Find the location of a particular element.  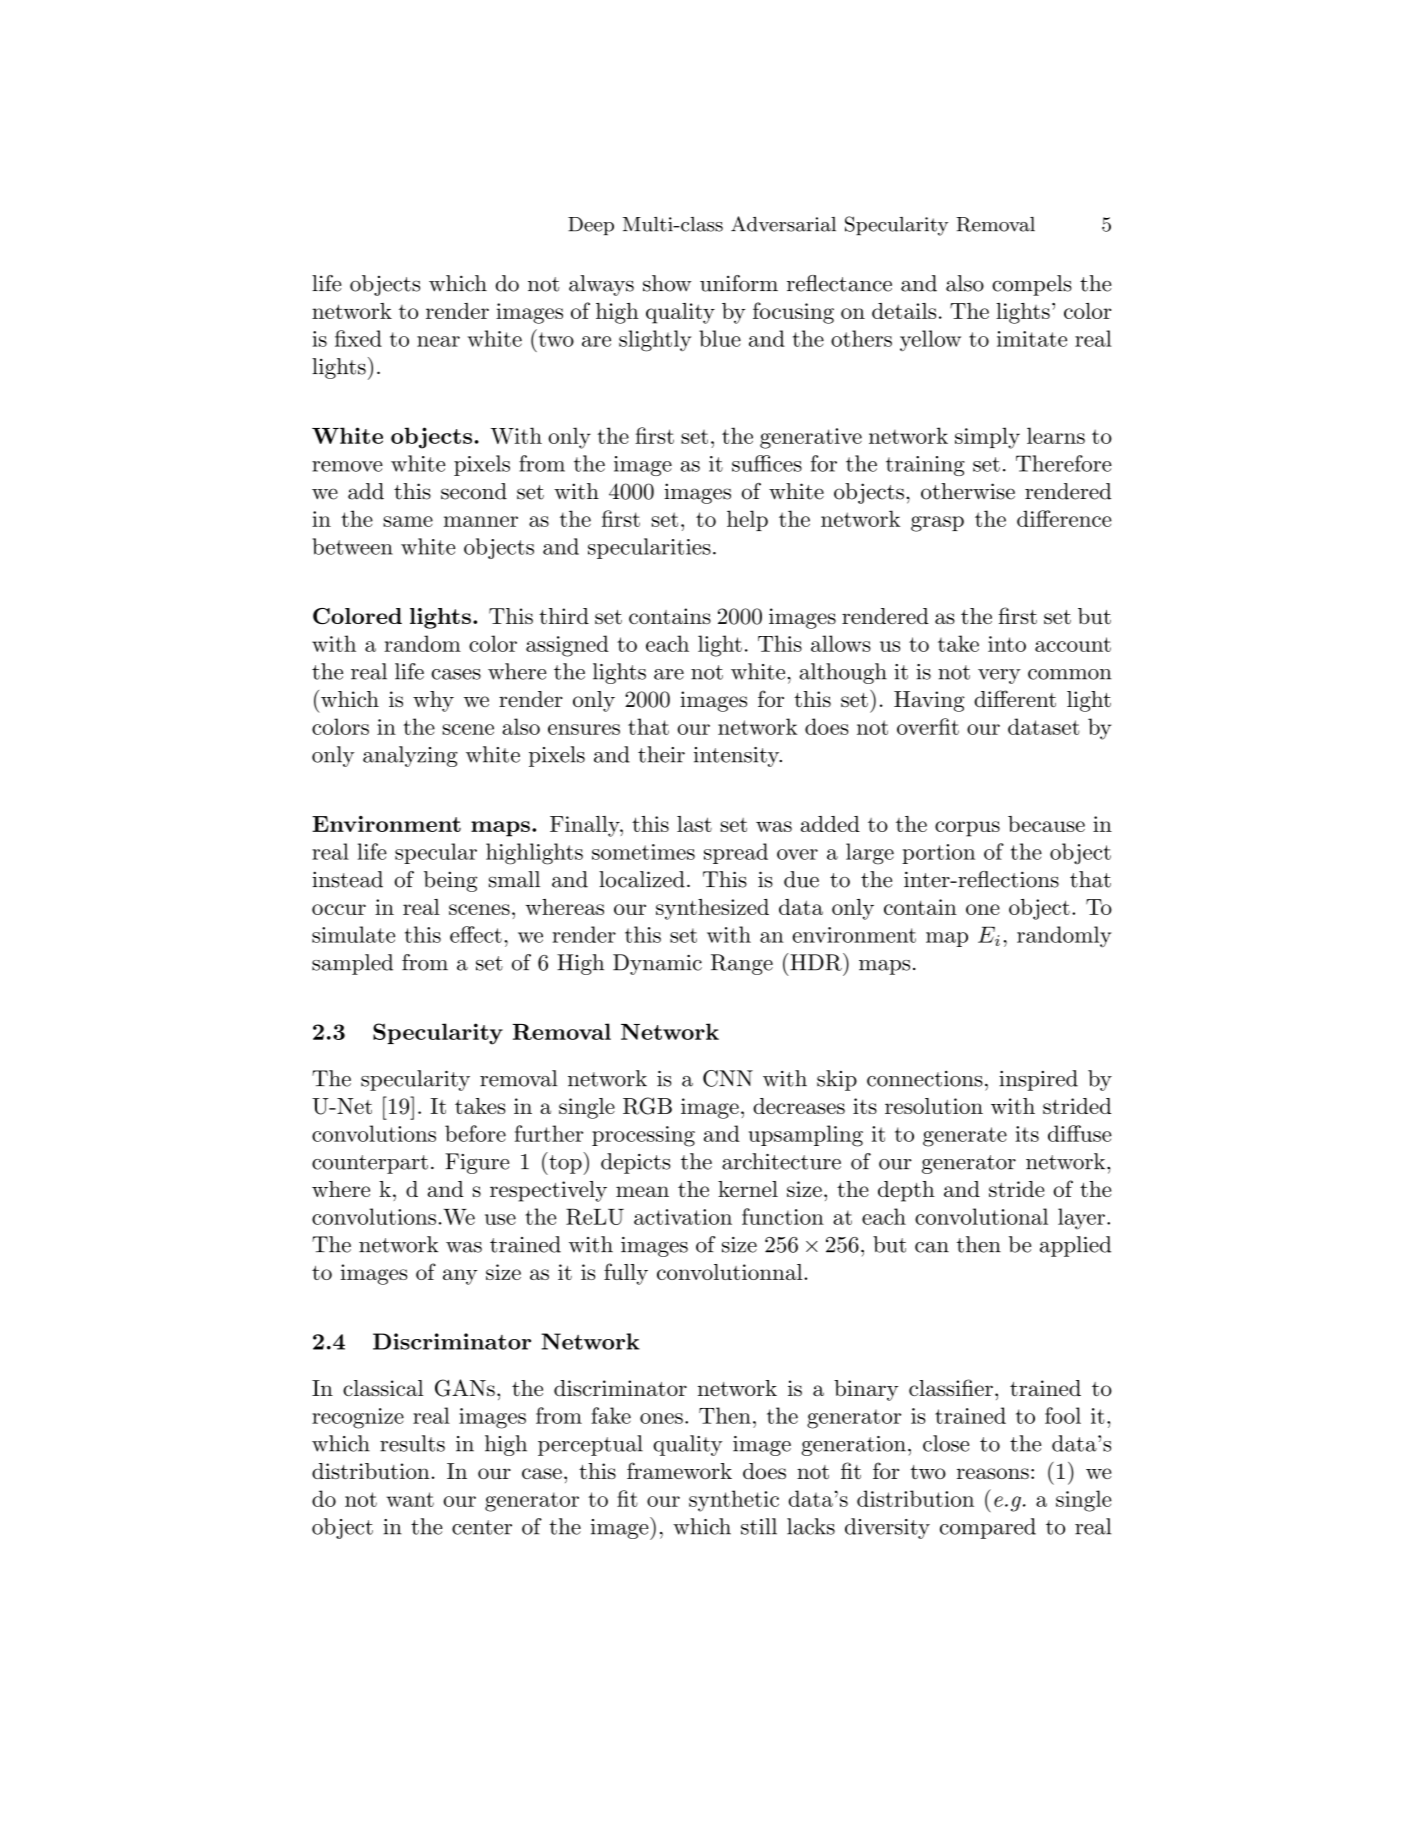

before is located at coordinates (475, 1133).
